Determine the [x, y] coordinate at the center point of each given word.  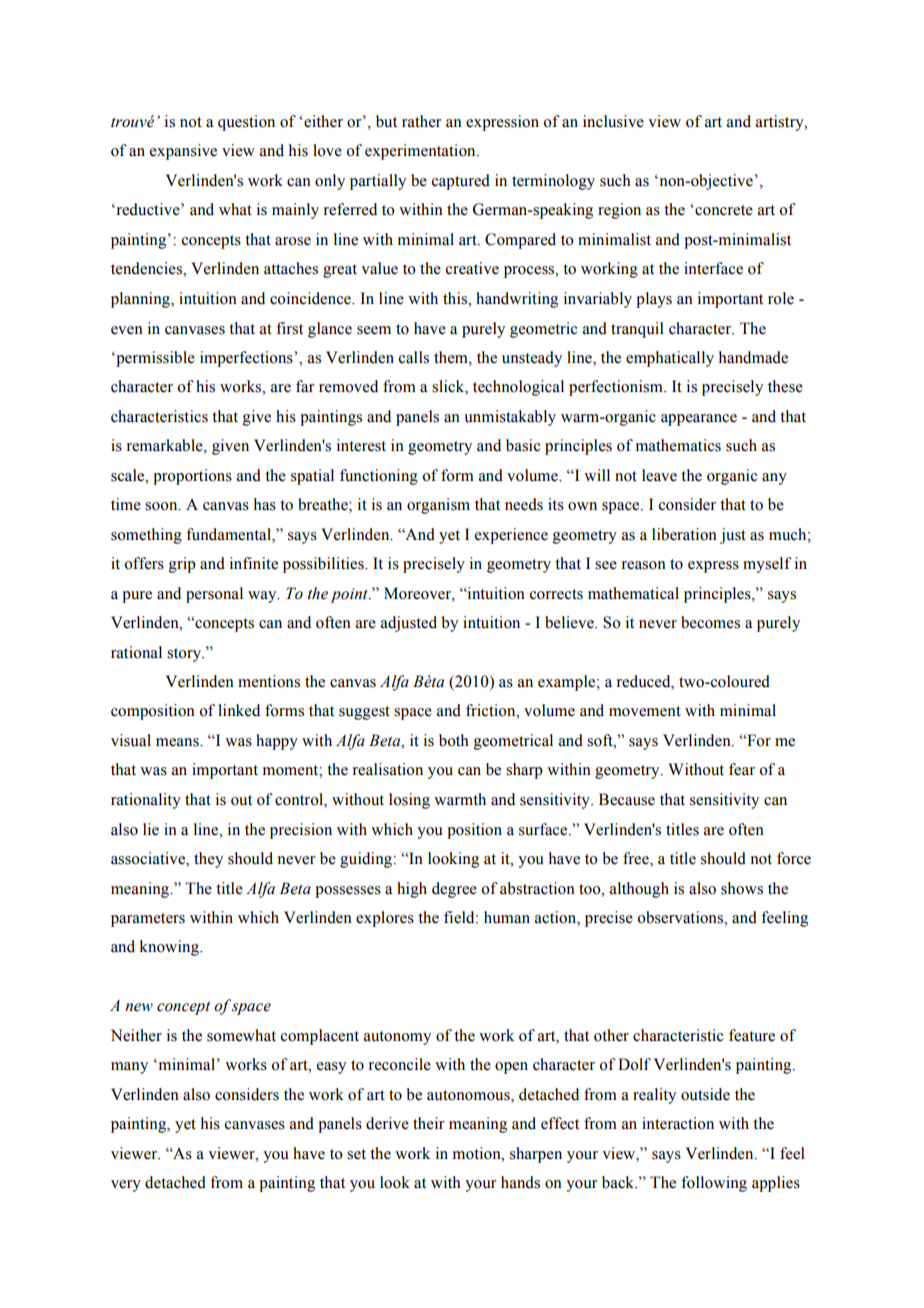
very [126, 1186]
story [185, 655]
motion [478, 1153]
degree [454, 890]
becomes [710, 622]
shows [742, 888]
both [454, 740]
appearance [699, 420]
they [208, 860]
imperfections [247, 359]
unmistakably [510, 418]
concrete [723, 210]
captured [461, 182]
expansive [183, 152]
